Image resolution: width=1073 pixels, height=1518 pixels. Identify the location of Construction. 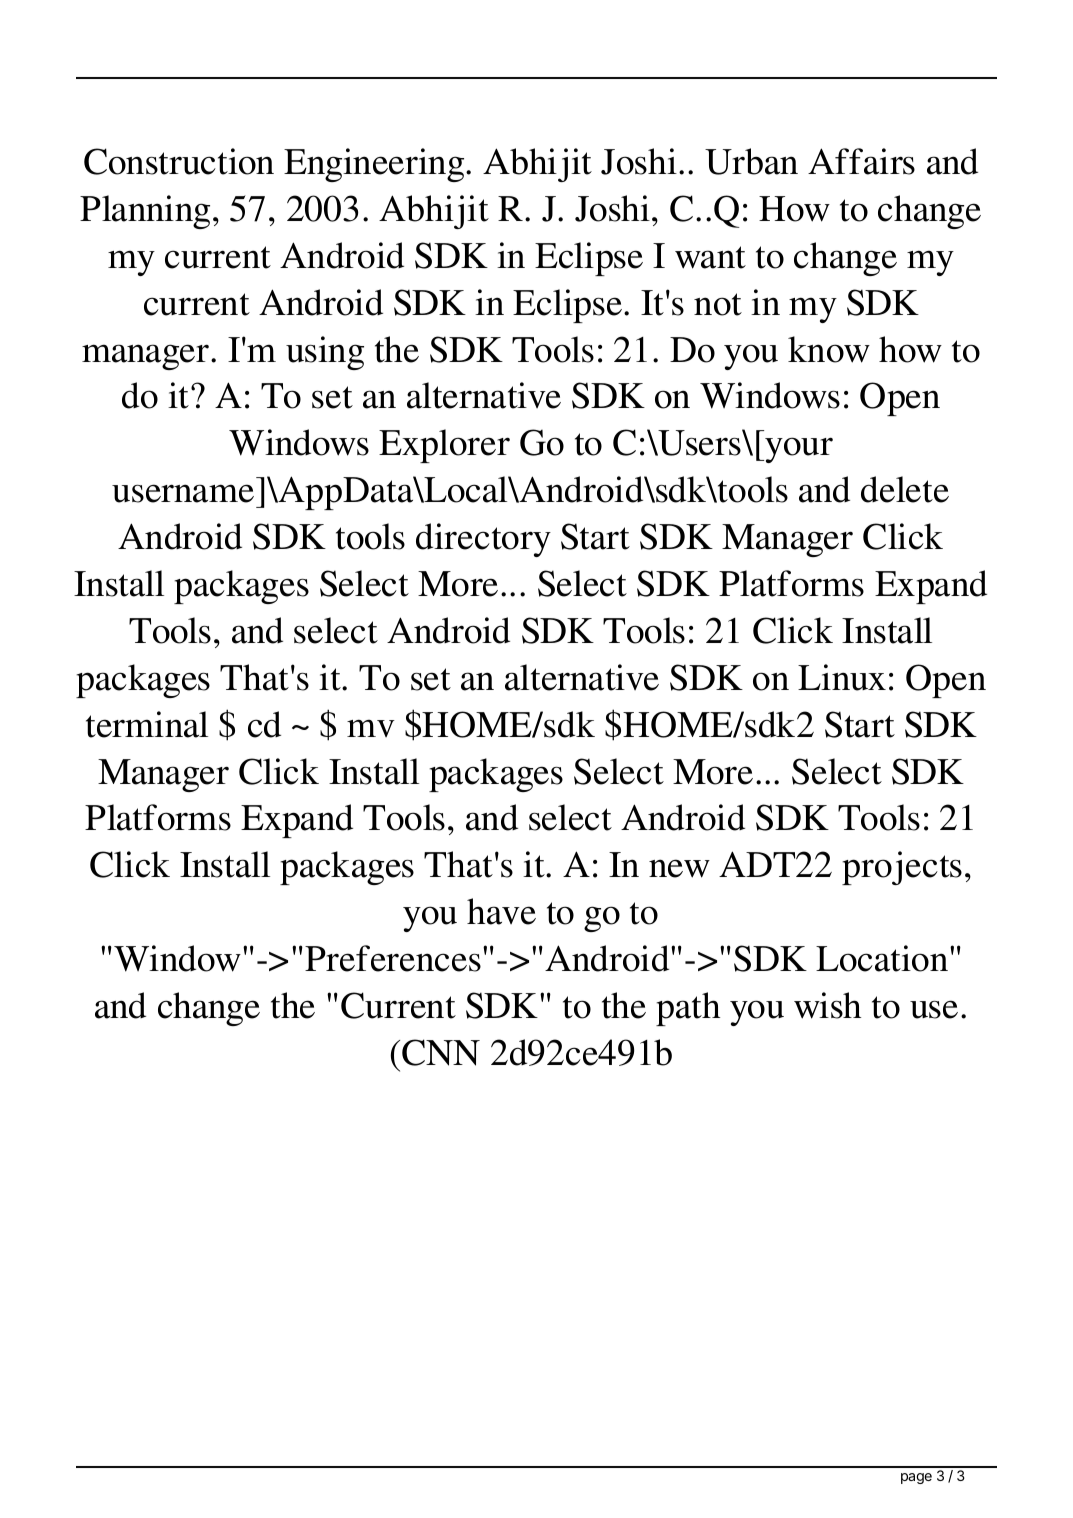
(179, 161).
